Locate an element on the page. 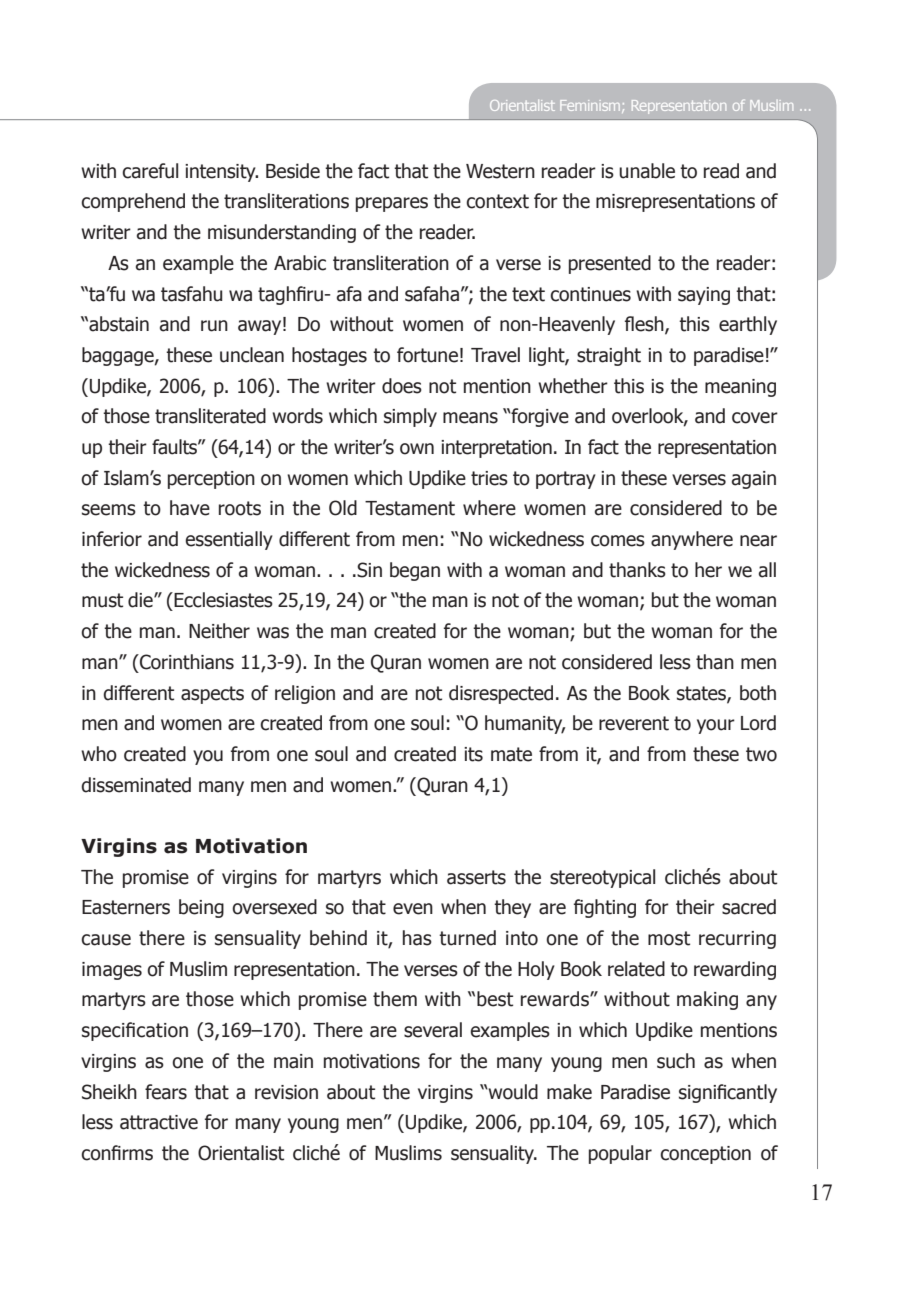 The width and height of the image is (924, 1305). attractive is located at coordinates (159, 1122).
